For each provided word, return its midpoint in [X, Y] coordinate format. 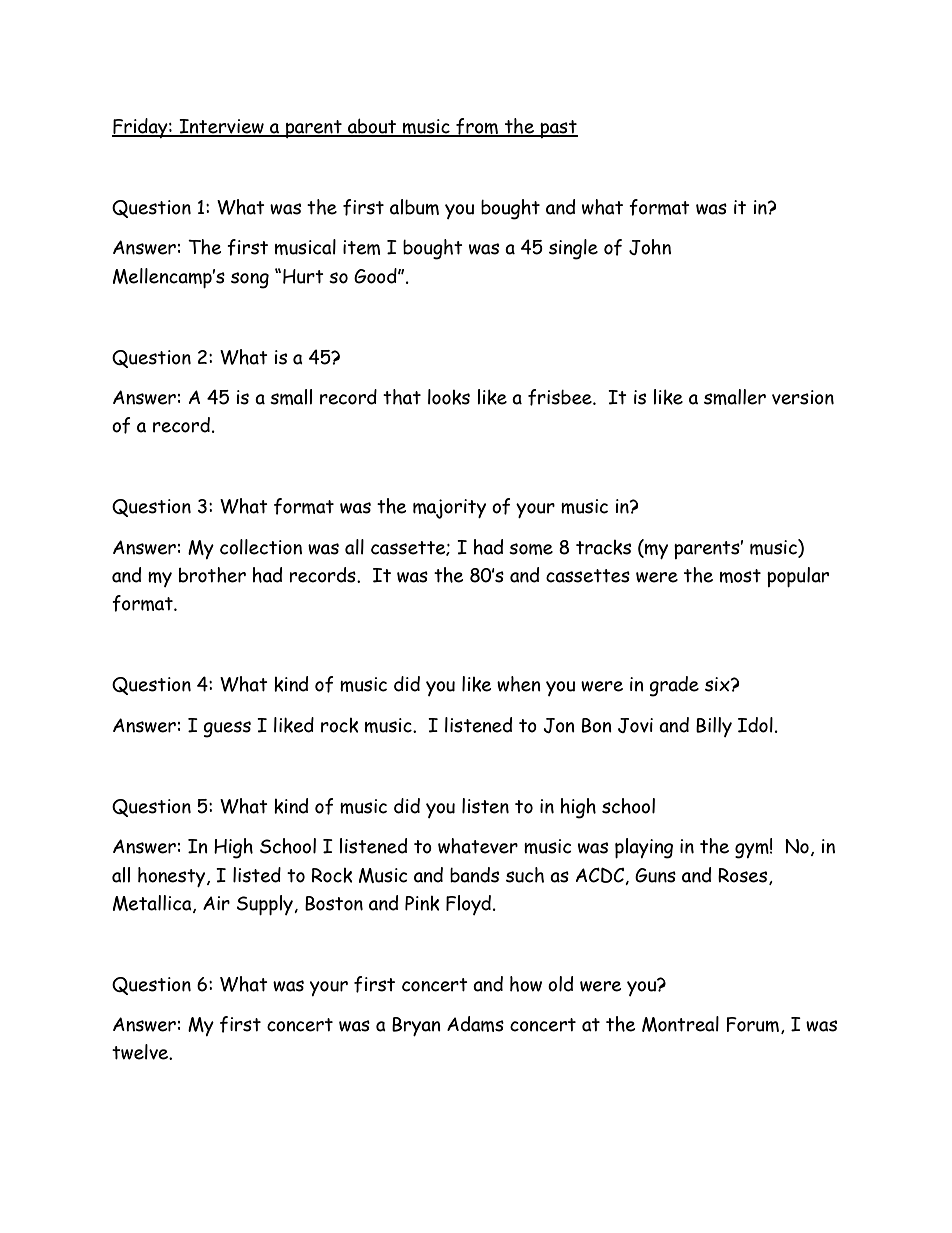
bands [474, 875]
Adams [475, 1024]
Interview [221, 127]
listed [257, 875]
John [650, 247]
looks [449, 397]
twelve [141, 1052]
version [803, 397]
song [250, 280]
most [740, 576]
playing [644, 848]
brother [212, 575]
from [477, 127]
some [531, 549]
